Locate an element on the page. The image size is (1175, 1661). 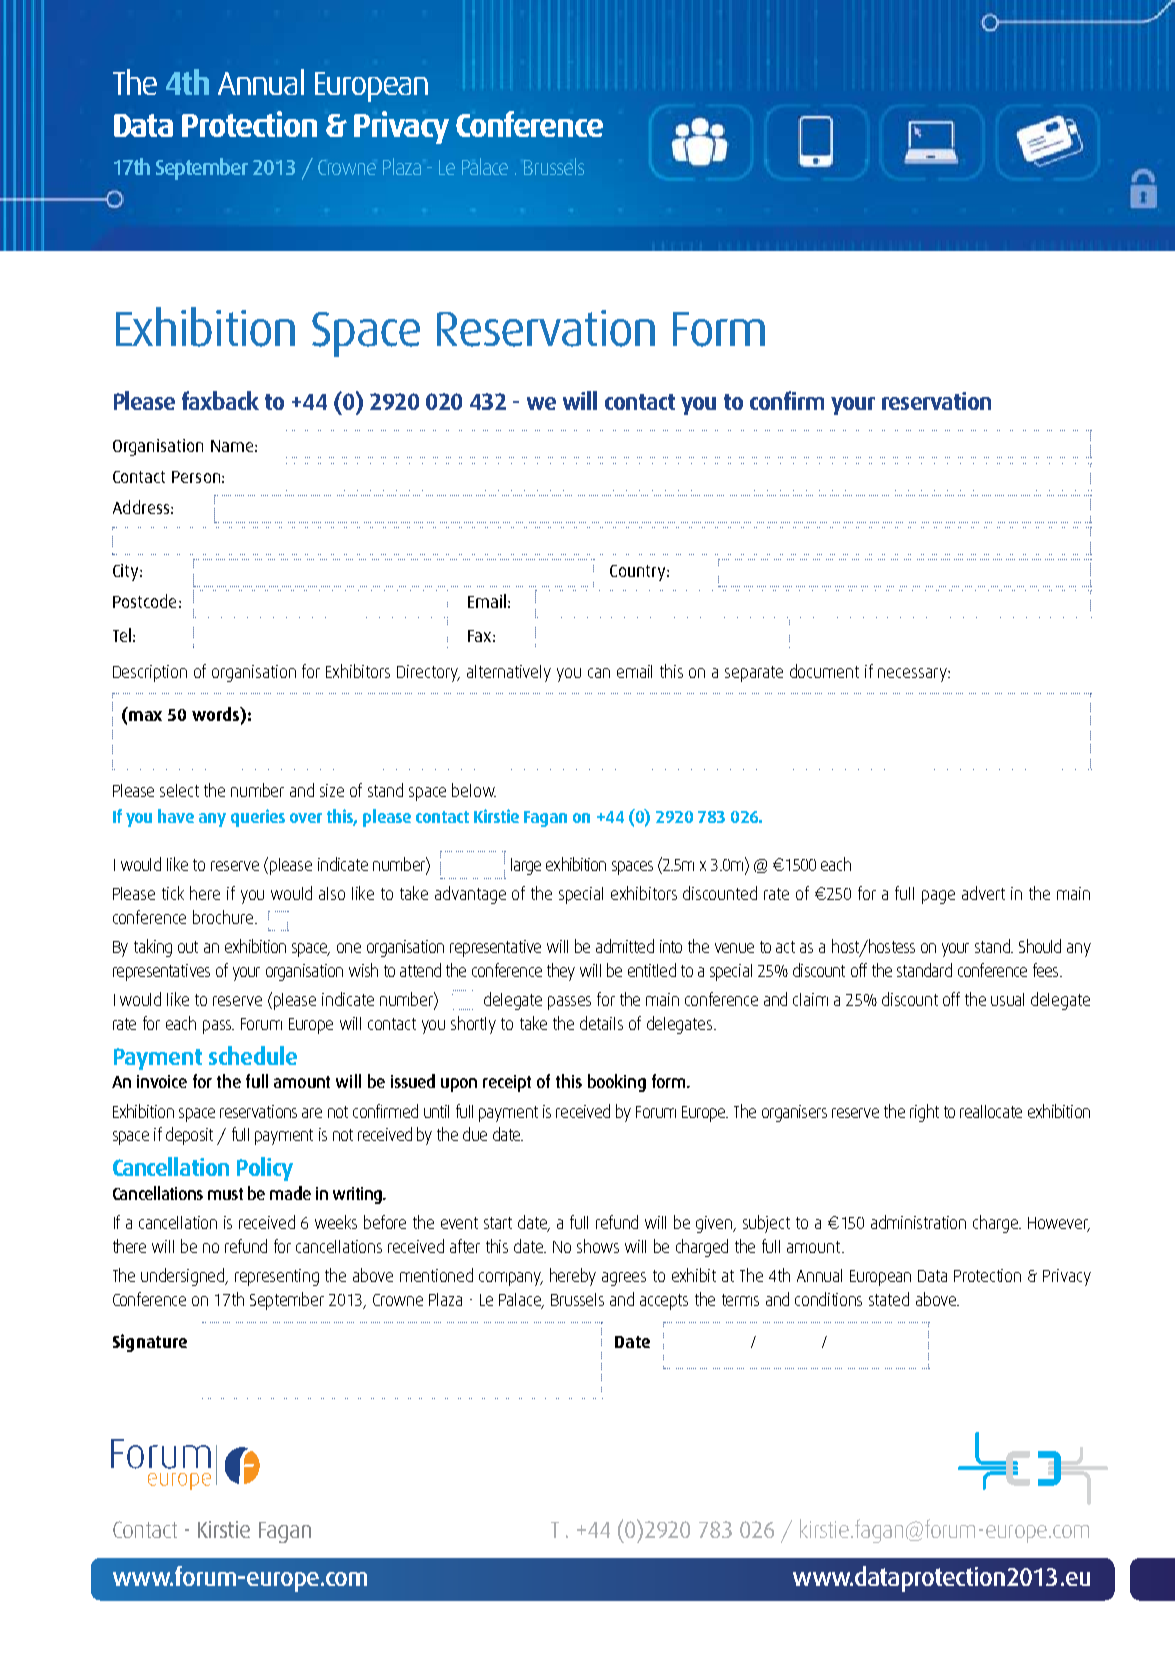
details is located at coordinates (601, 1023).
